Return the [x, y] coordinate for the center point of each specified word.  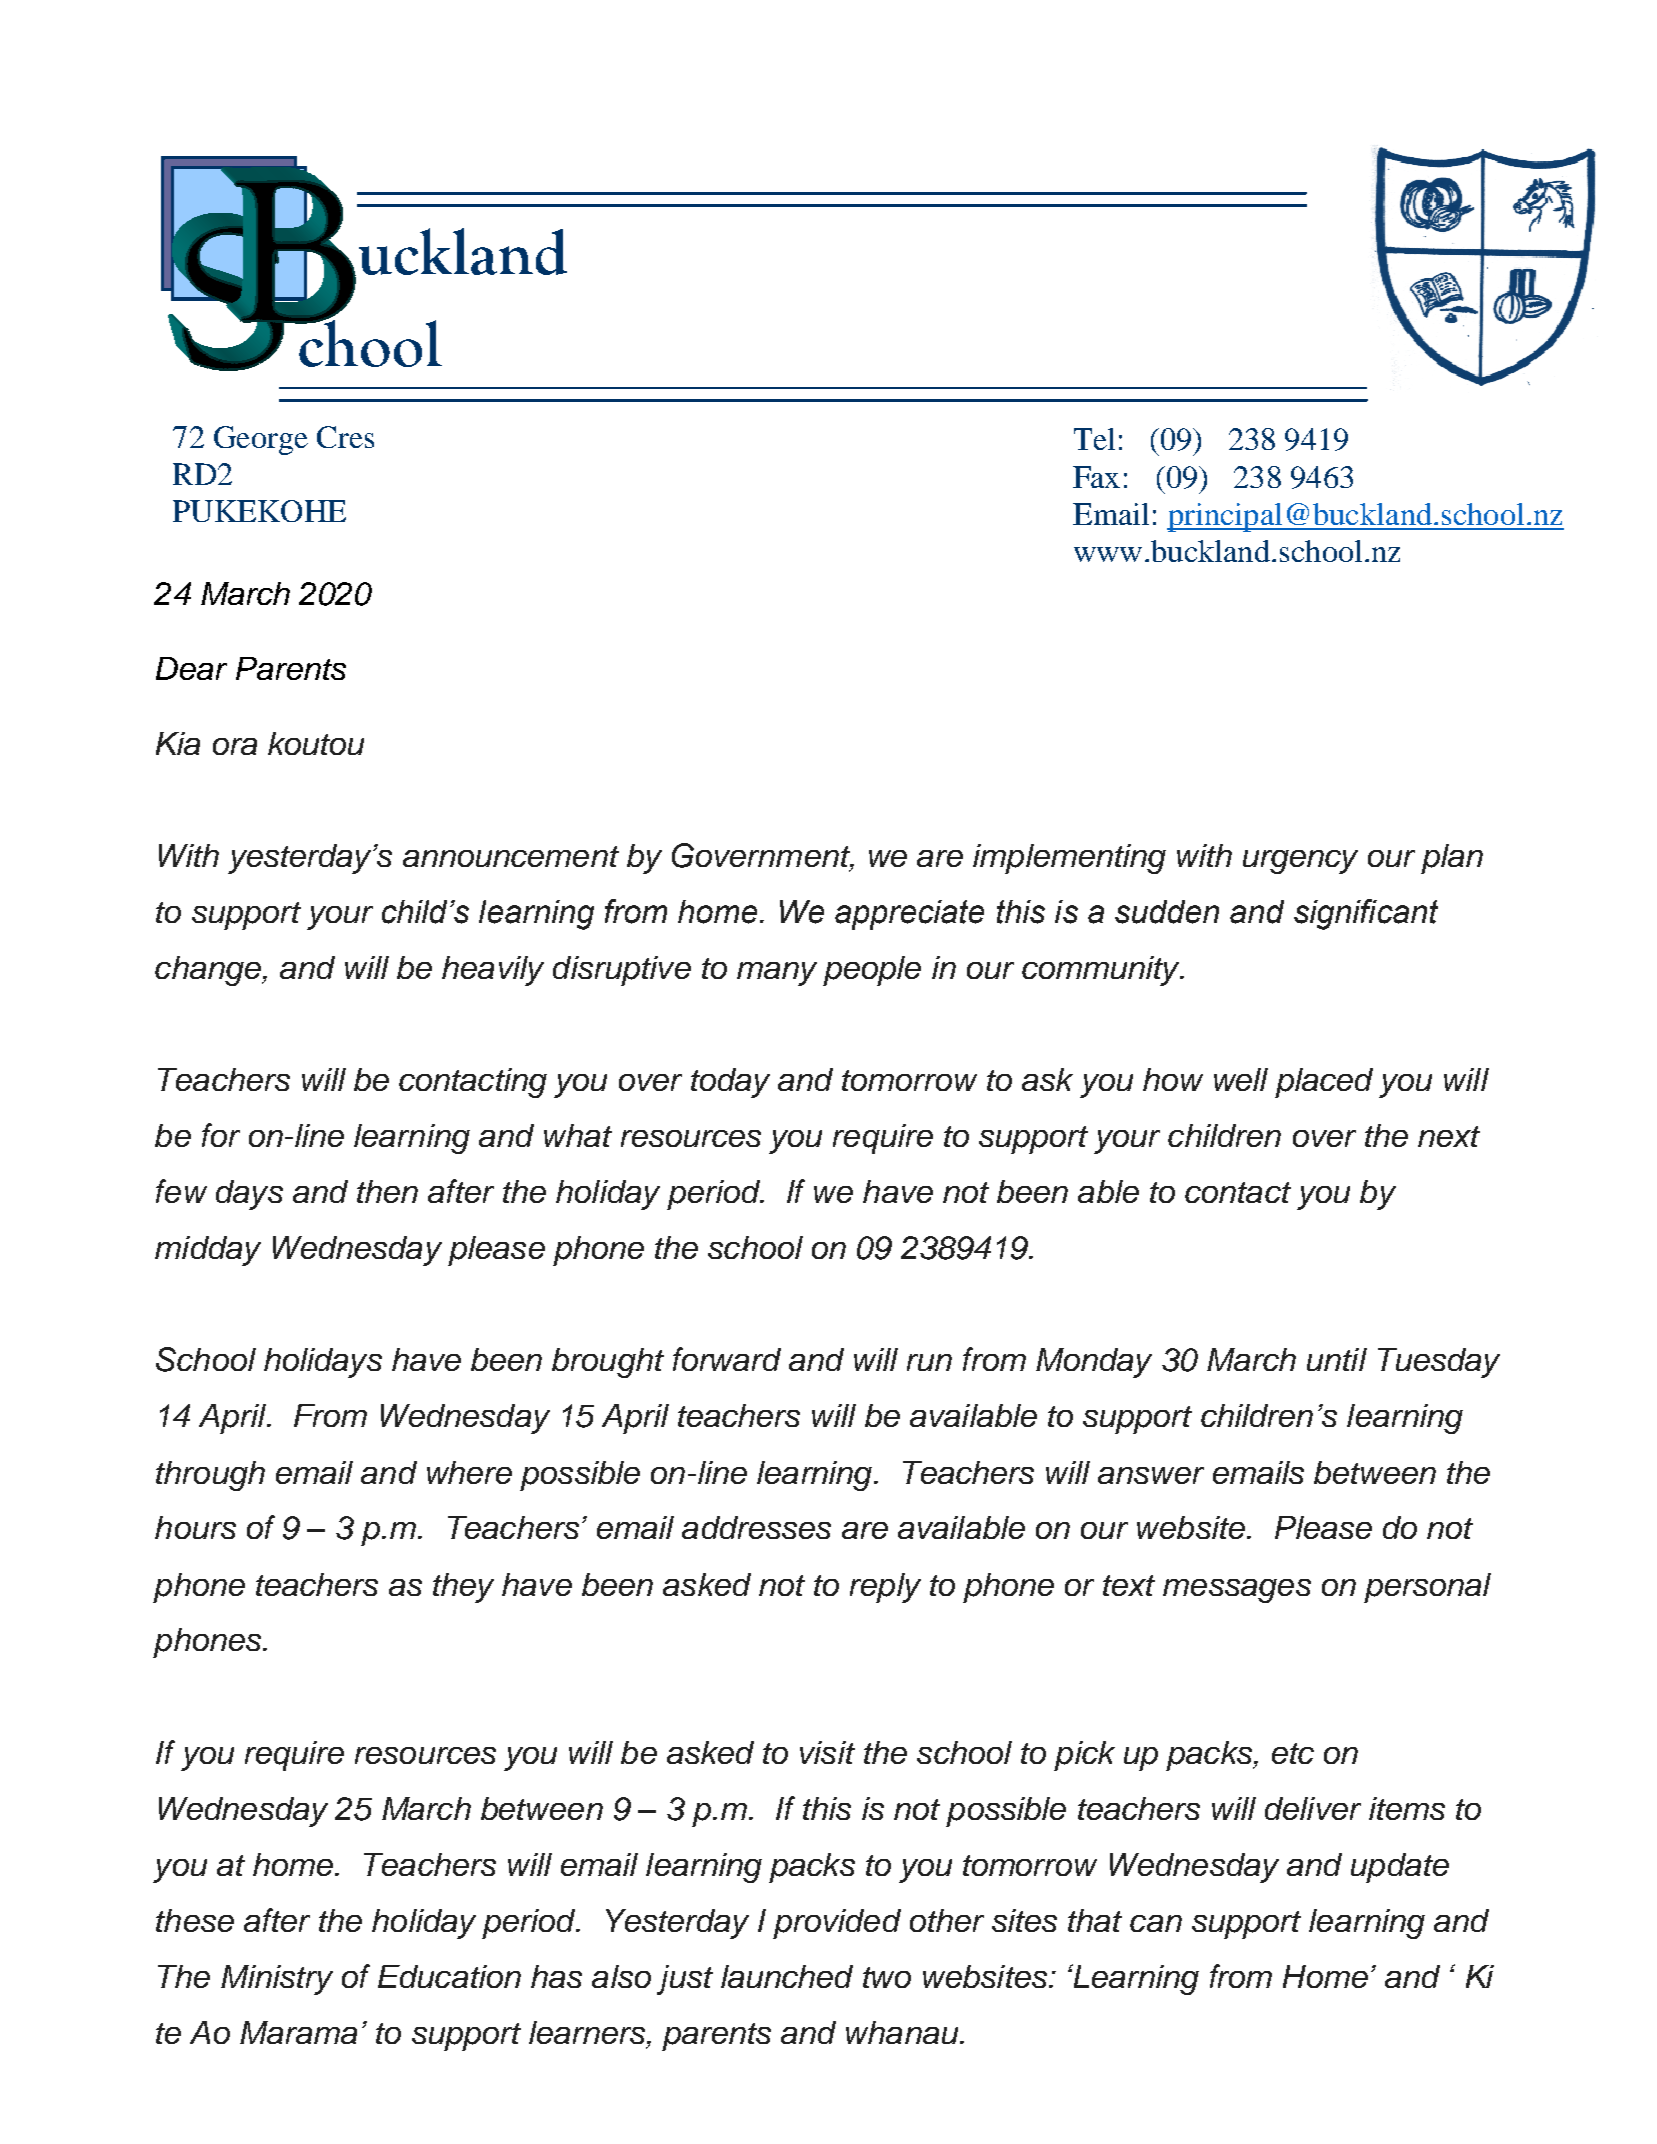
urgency [1300, 862]
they [463, 1588]
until [1337, 1359]
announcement [511, 856]
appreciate [909, 915]
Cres [345, 437]
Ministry [277, 1980]
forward [727, 1359]
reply [885, 1588]
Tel [1094, 439]
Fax [1096, 477]
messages [1237, 1591]
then [387, 1191]
